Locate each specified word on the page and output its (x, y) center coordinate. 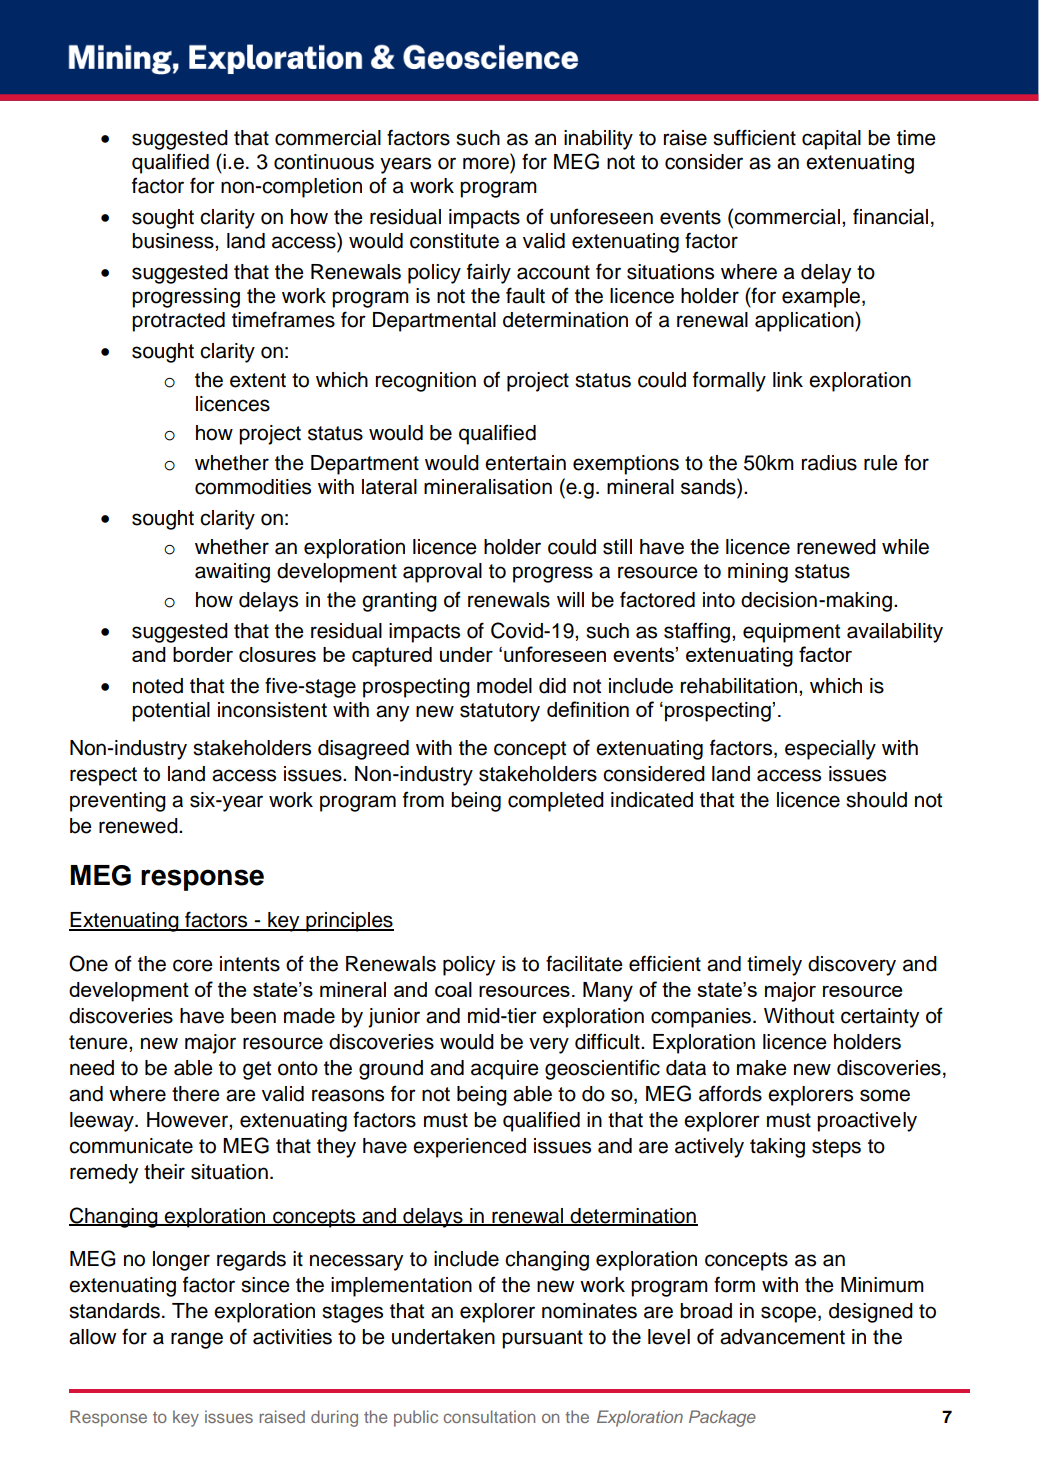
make (762, 1068)
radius (829, 463)
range (197, 1340)
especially (830, 750)
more (486, 163)
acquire (505, 1070)
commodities (253, 487)
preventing (118, 802)
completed (556, 802)
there (196, 1094)
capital (831, 140)
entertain (525, 463)
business (174, 241)
